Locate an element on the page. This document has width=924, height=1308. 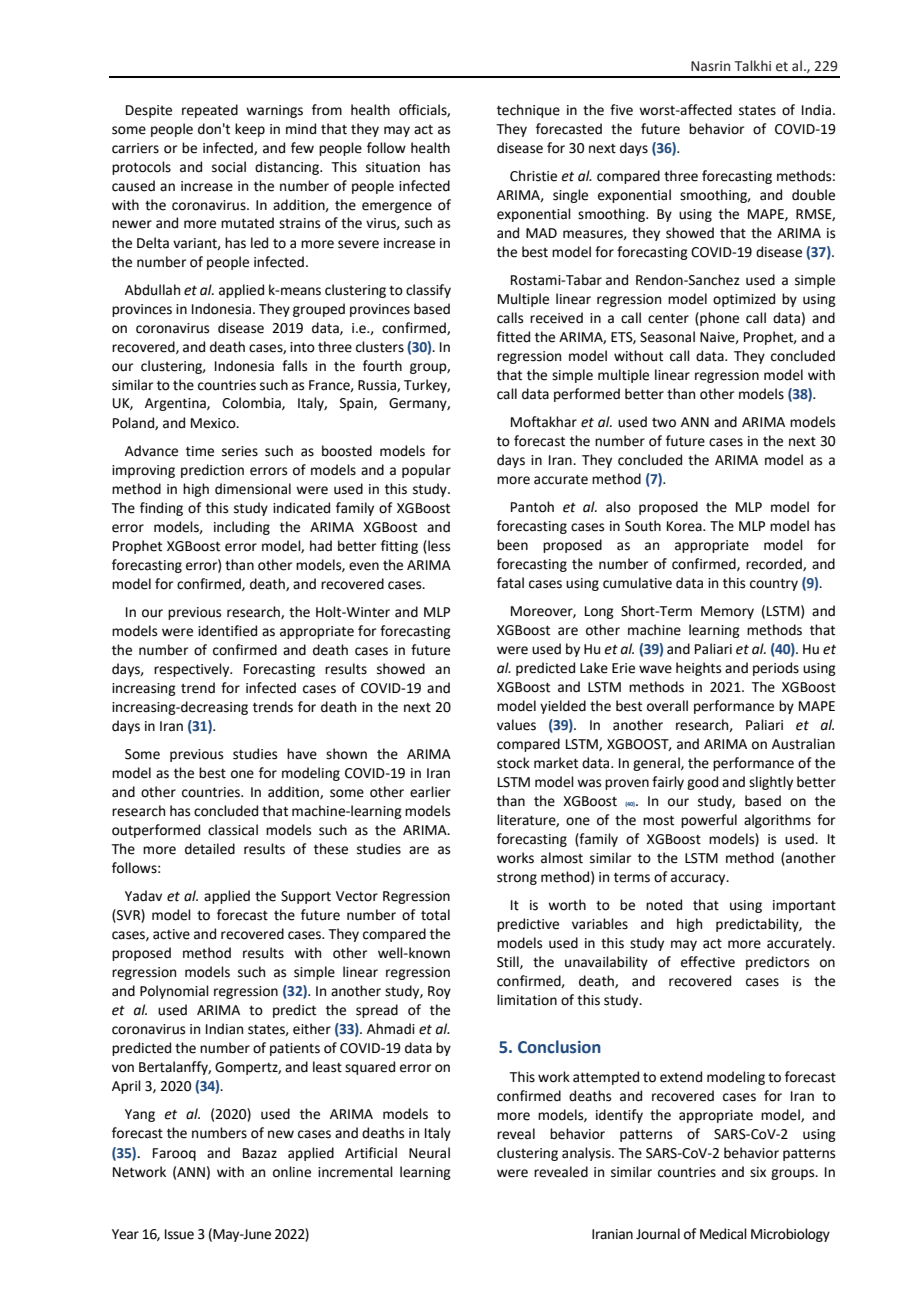
Roy is located at coordinates (439, 992).
